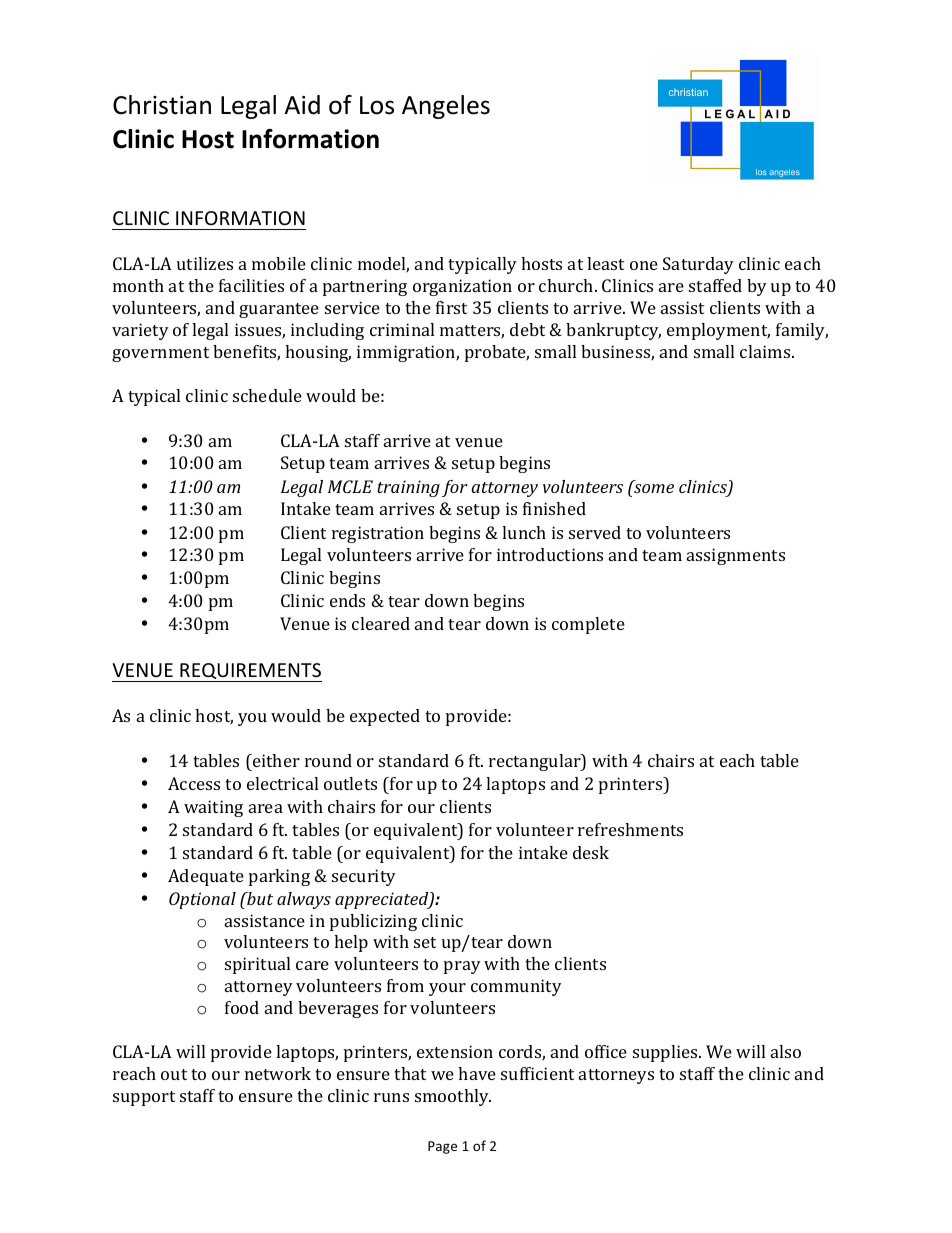  Describe the element at coordinates (666, 1053) in the document. I see `supplies` at that location.
